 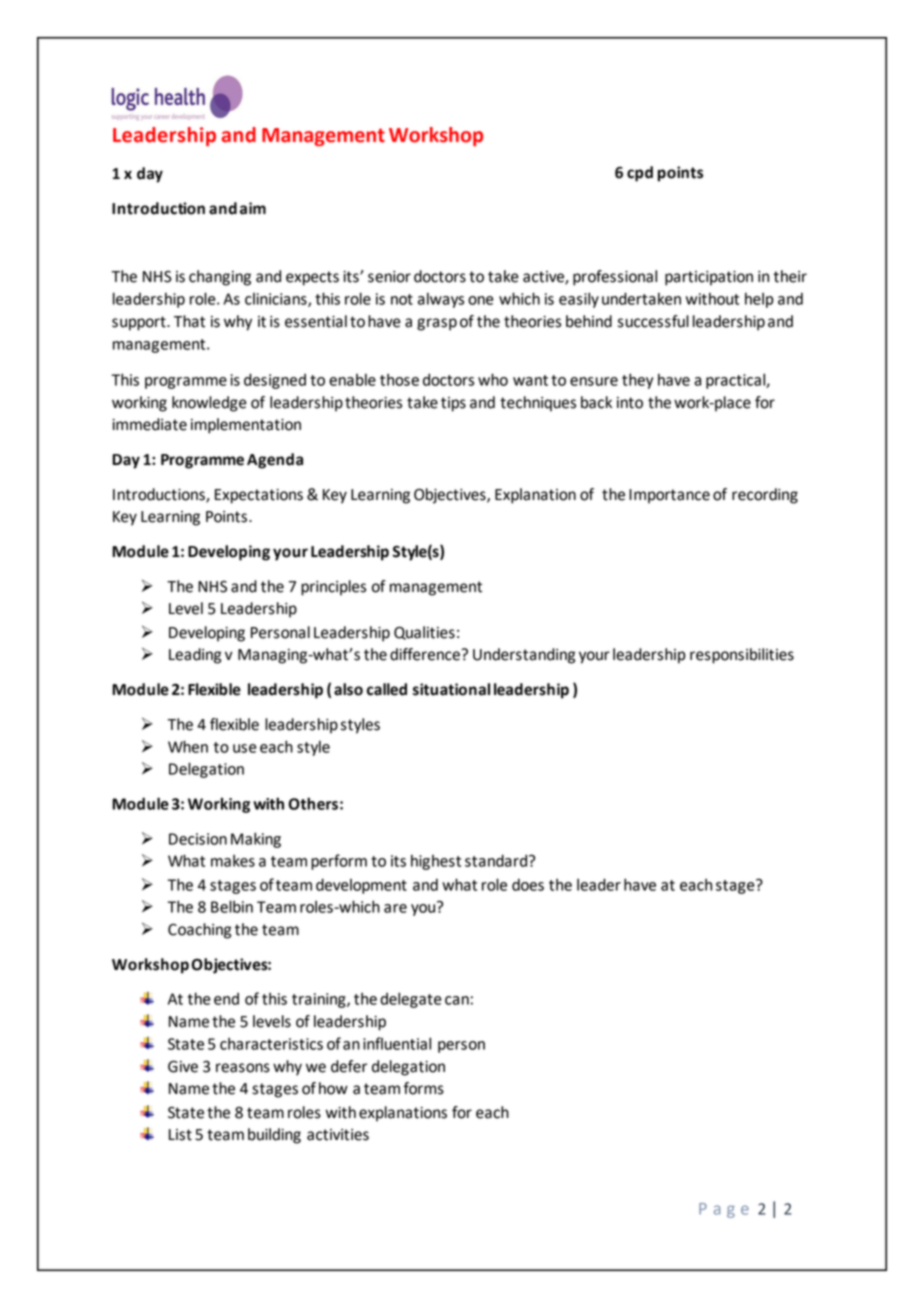 What do you see at coordinates (253, 208) in the image?
I see `aim` at bounding box center [253, 208].
